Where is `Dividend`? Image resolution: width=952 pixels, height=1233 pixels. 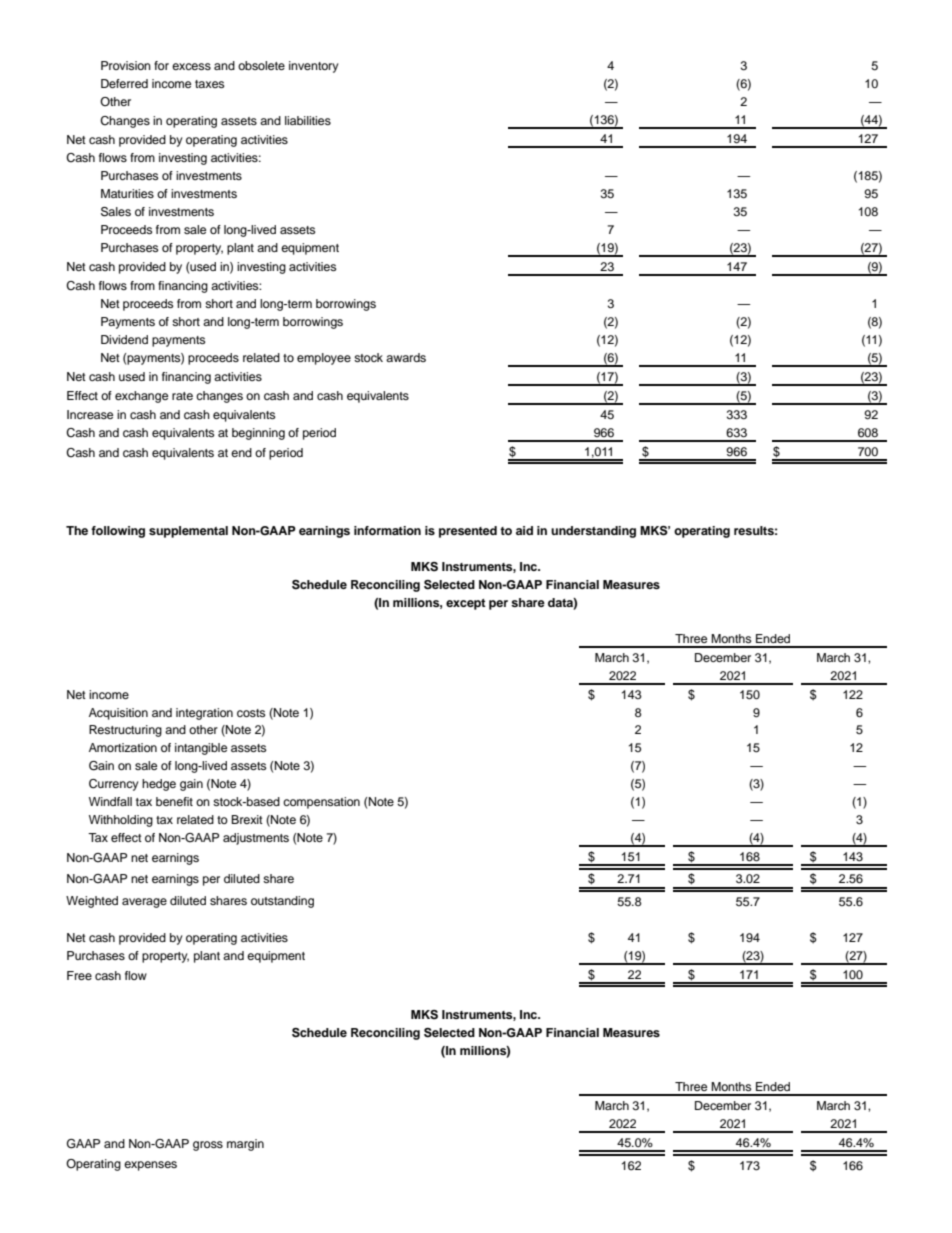 Dividend is located at coordinates (124, 339).
